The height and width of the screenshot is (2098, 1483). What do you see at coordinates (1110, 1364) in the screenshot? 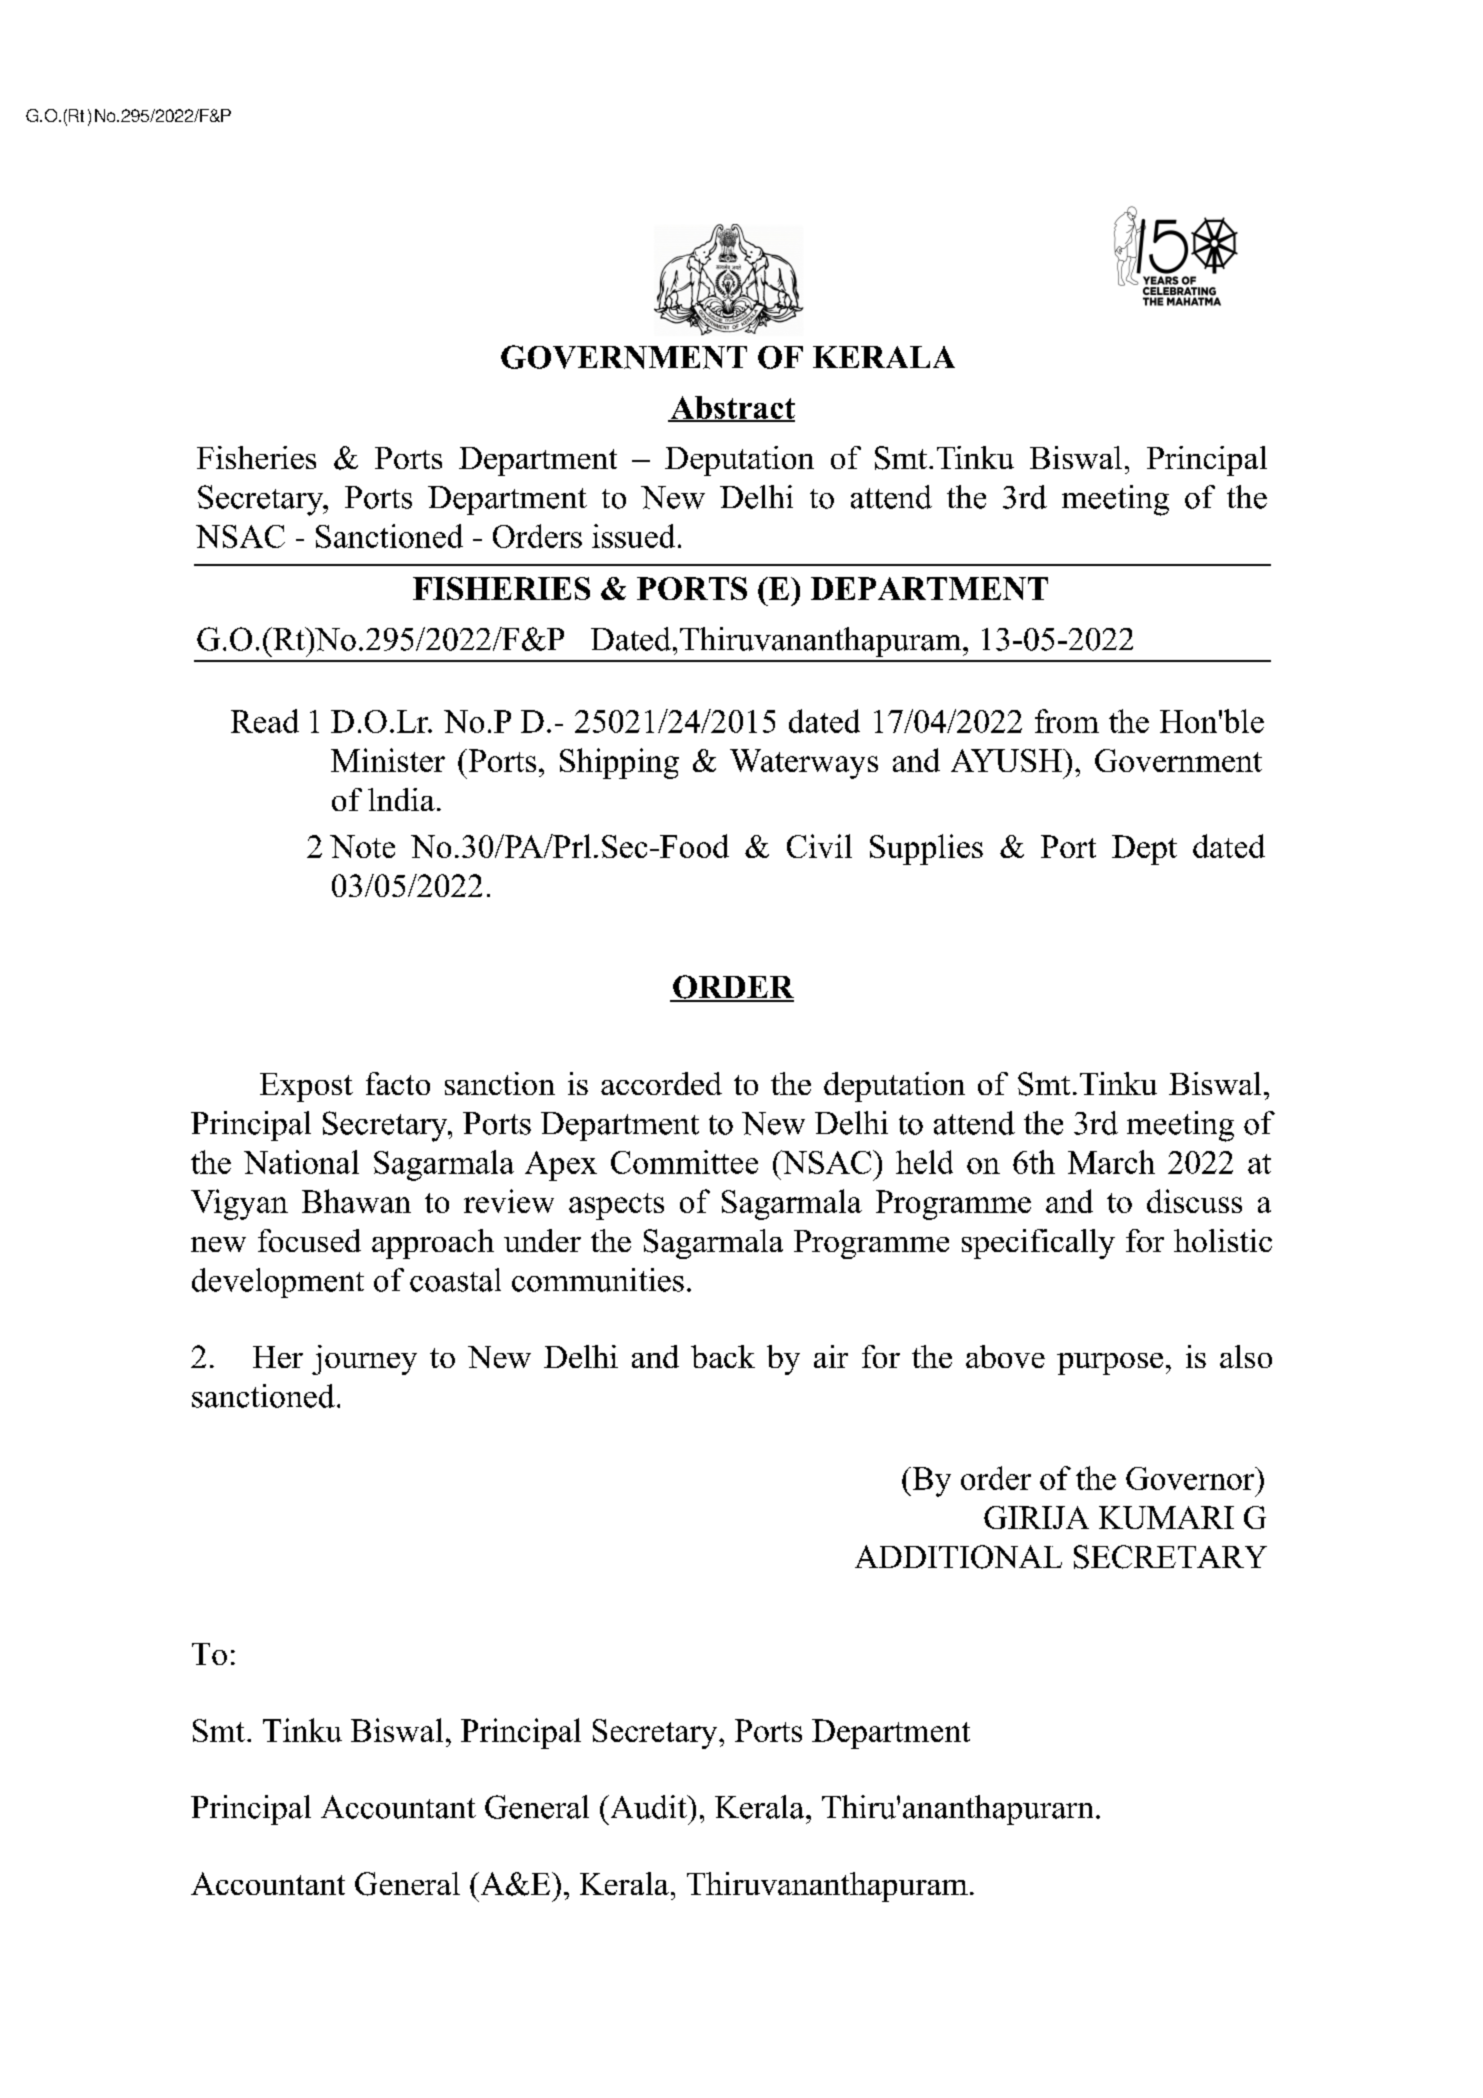
I see `purpose` at bounding box center [1110, 1364].
